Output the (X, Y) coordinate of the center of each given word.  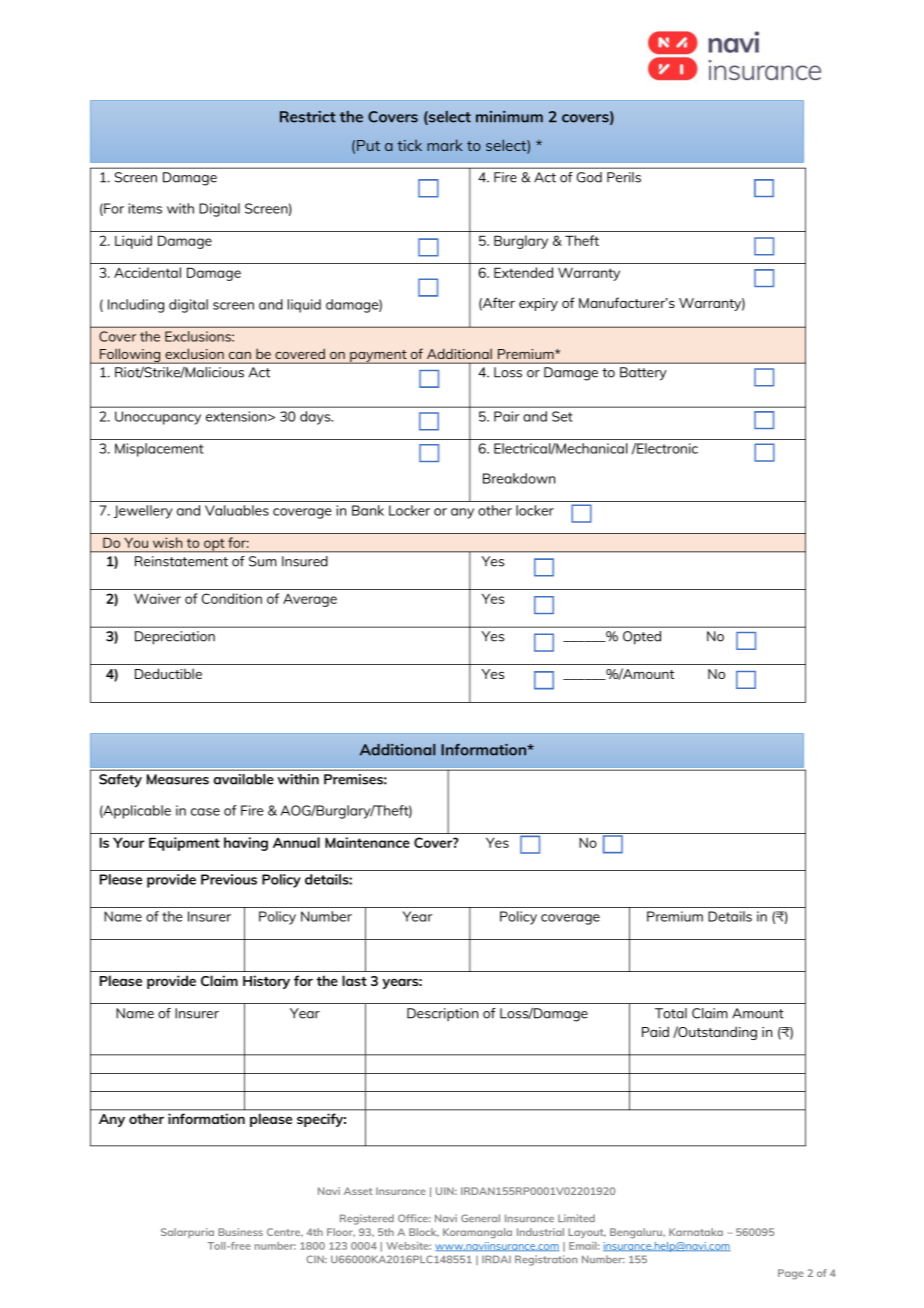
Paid (655, 1031)
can (240, 355)
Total (671, 1013)
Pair (506, 416)
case (205, 812)
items (145, 208)
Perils (624, 177)
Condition (232, 598)
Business (240, 1232)
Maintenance (367, 842)
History (266, 982)
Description (442, 1015)
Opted (642, 638)
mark (445, 145)
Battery (643, 374)
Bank (368, 510)
